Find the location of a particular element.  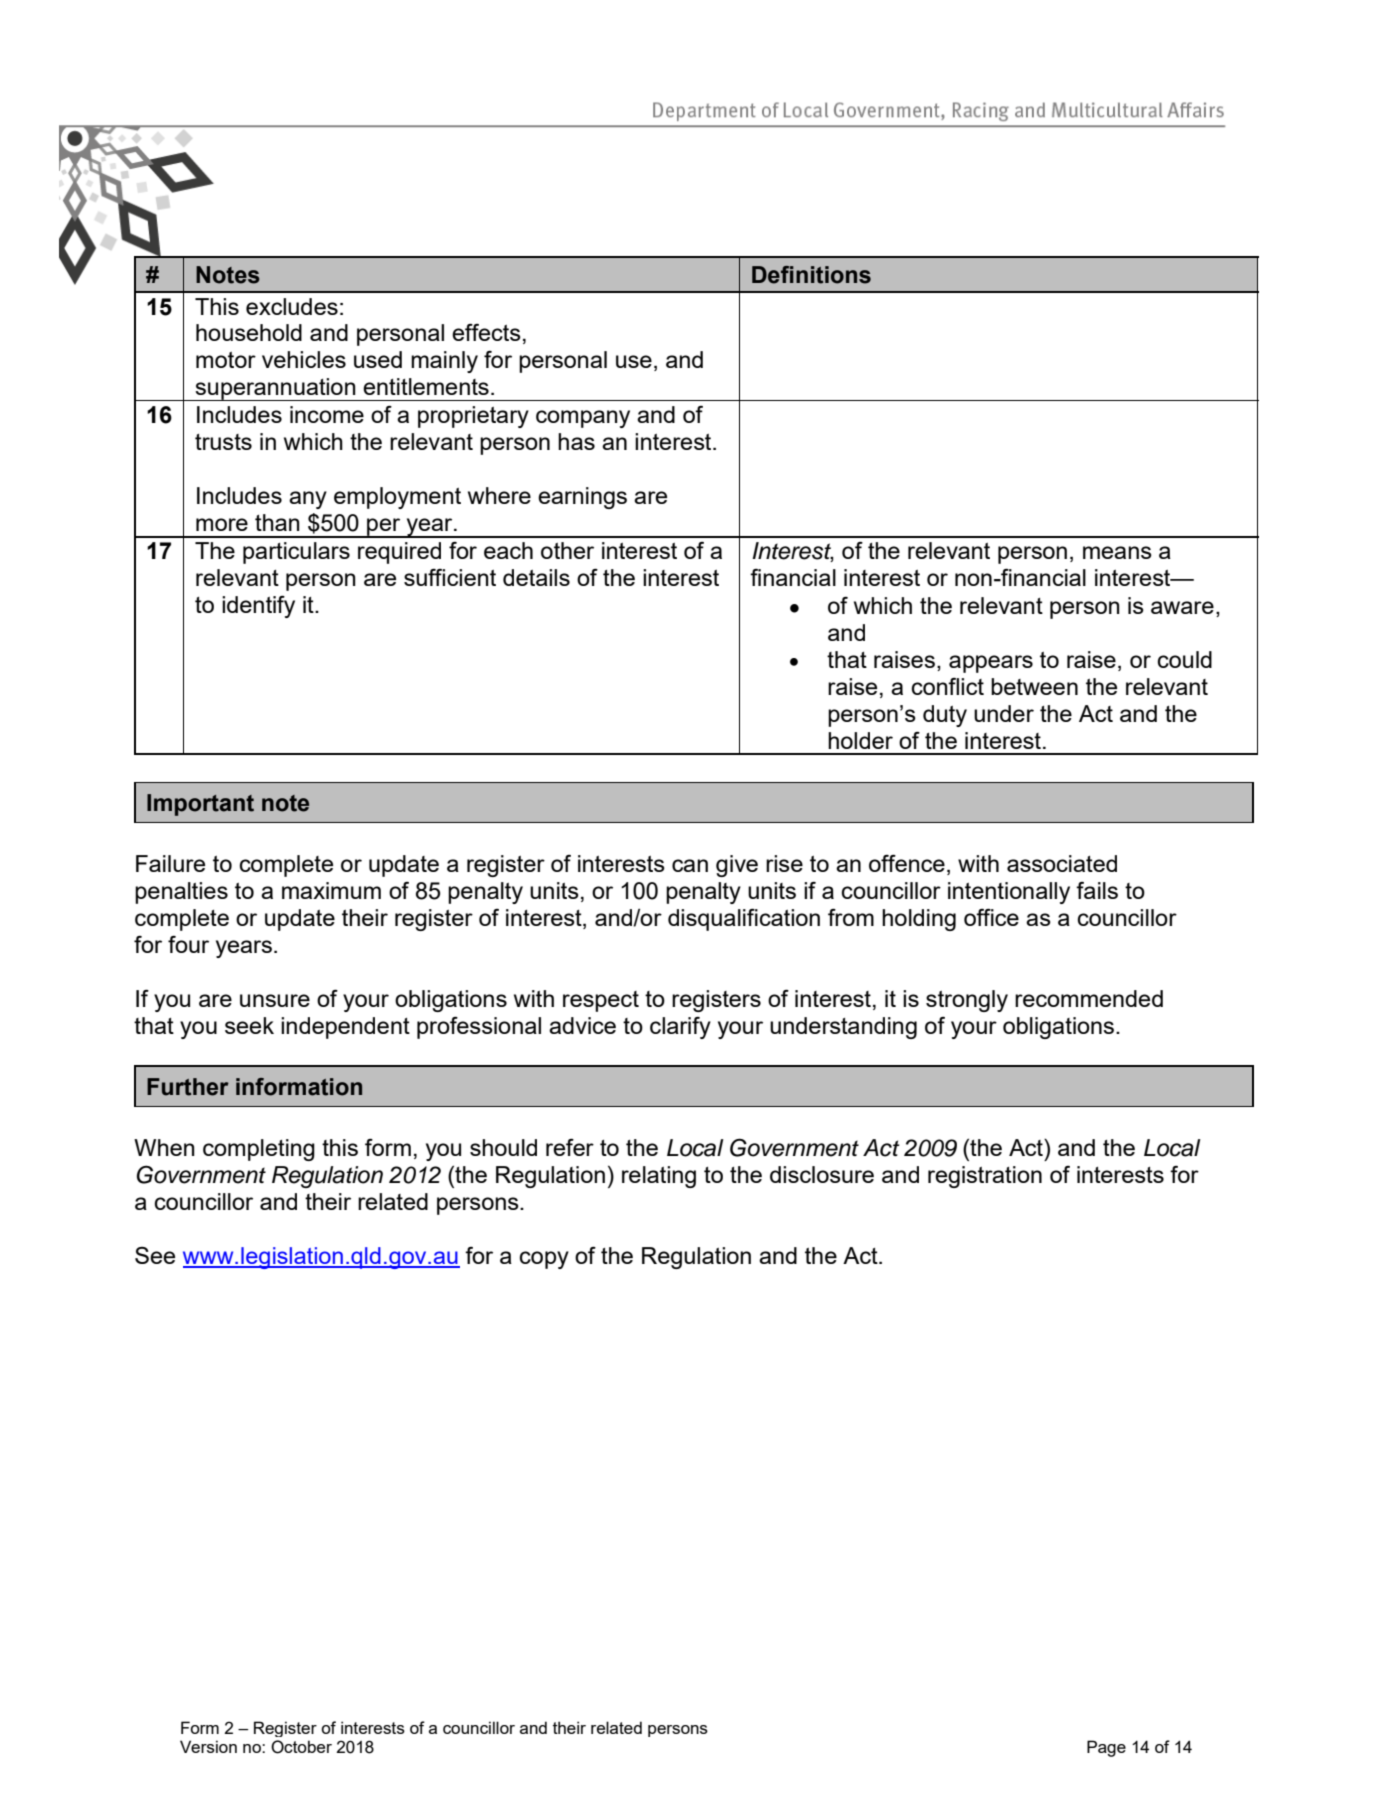

copy is located at coordinates (544, 1260).
